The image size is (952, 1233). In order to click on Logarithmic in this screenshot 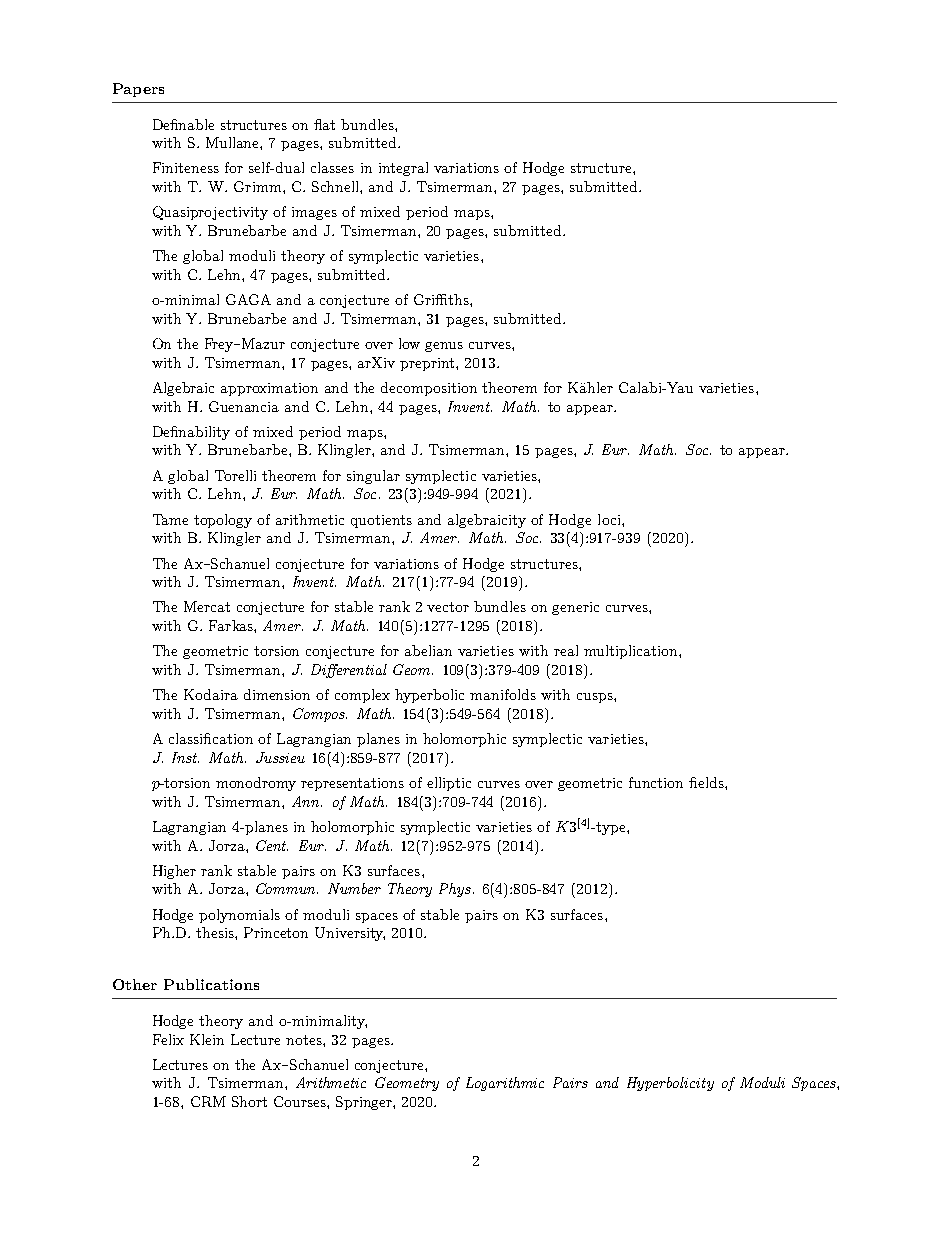, I will do `click(505, 1084)`.
